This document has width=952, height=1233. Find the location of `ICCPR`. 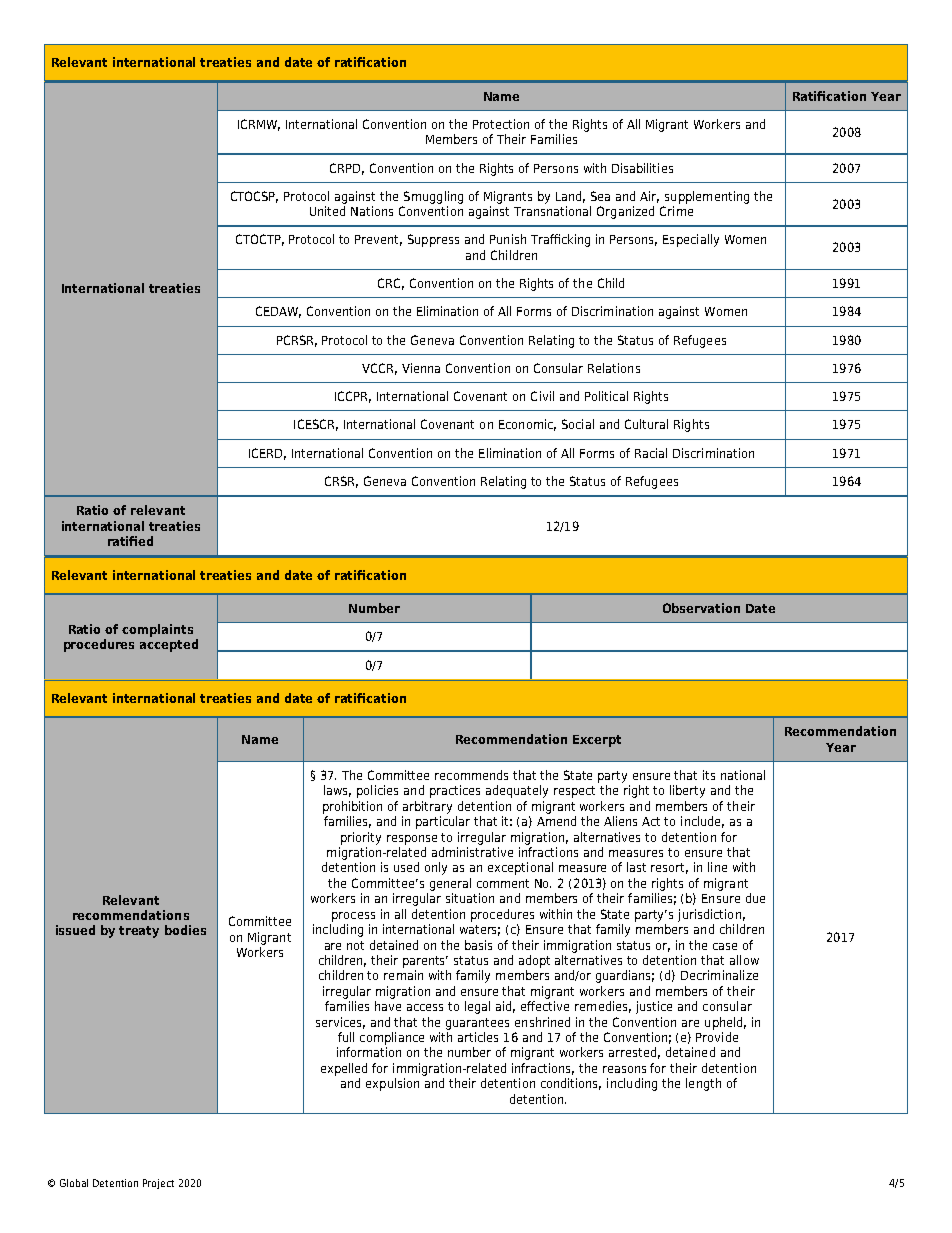

ICCPR is located at coordinates (353, 397).
